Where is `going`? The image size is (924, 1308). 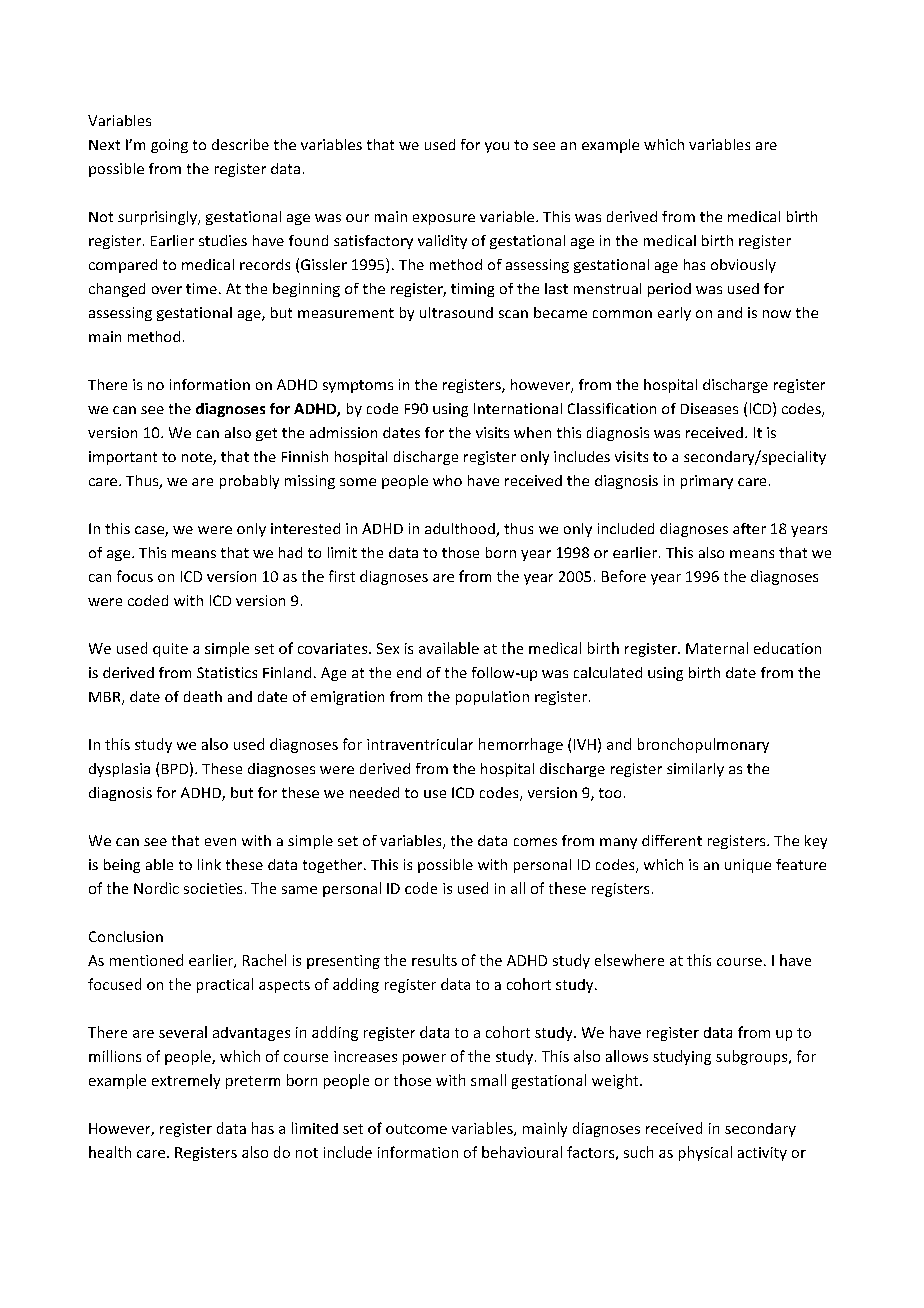
going is located at coordinates (169, 146).
